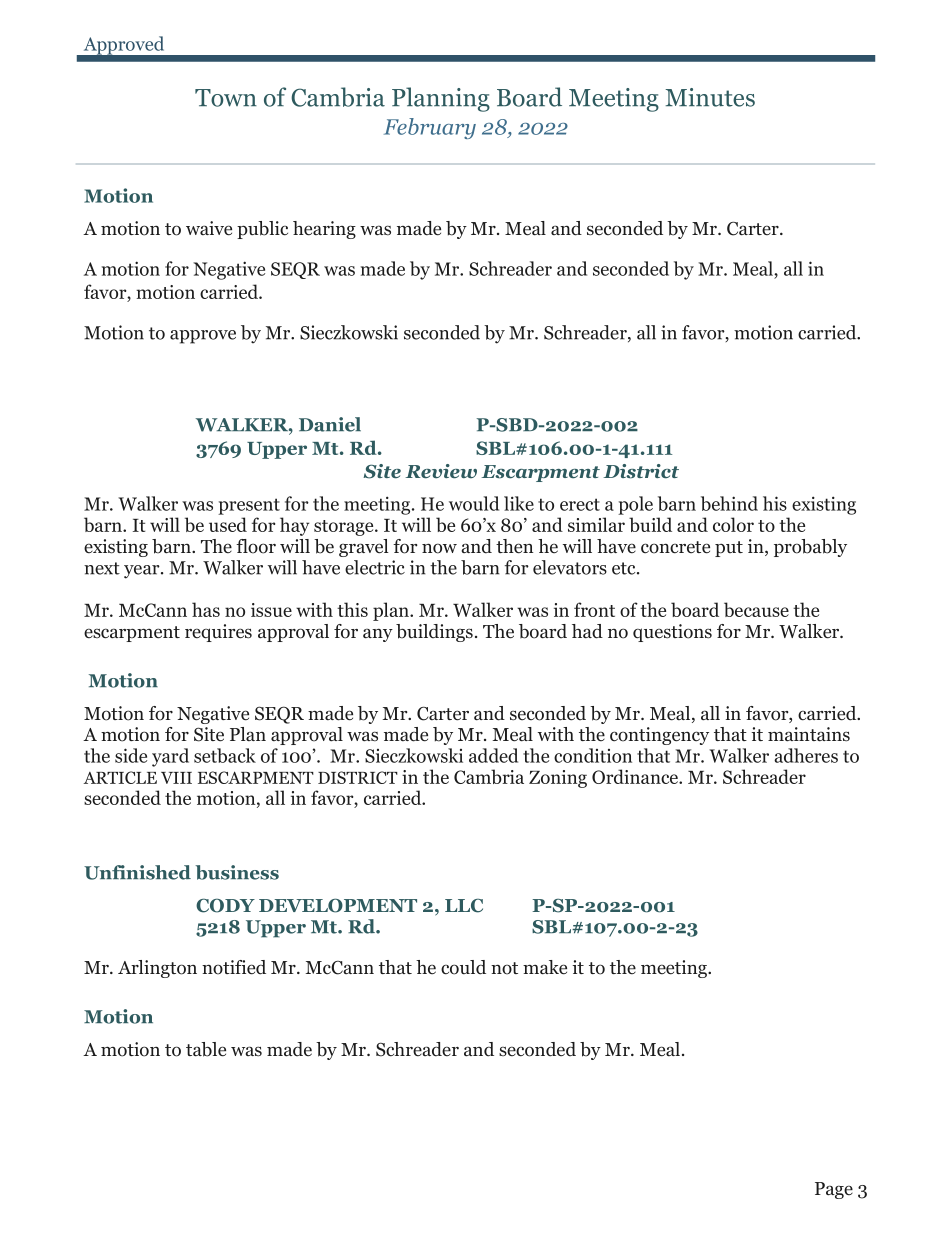 Image resolution: width=952 pixels, height=1233 pixels. I want to click on February, so click(430, 128).
